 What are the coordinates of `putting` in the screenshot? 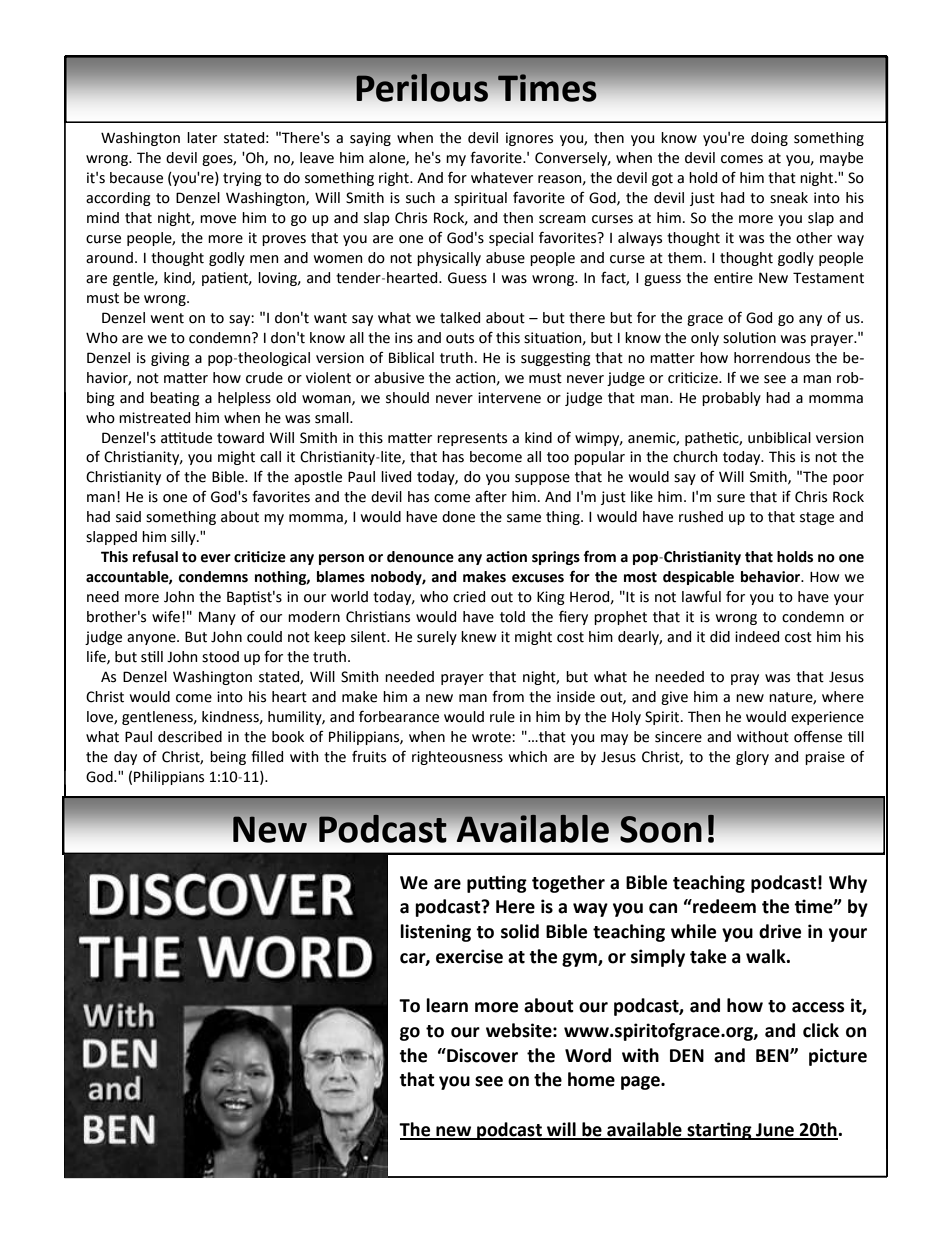 It's located at (497, 884).
